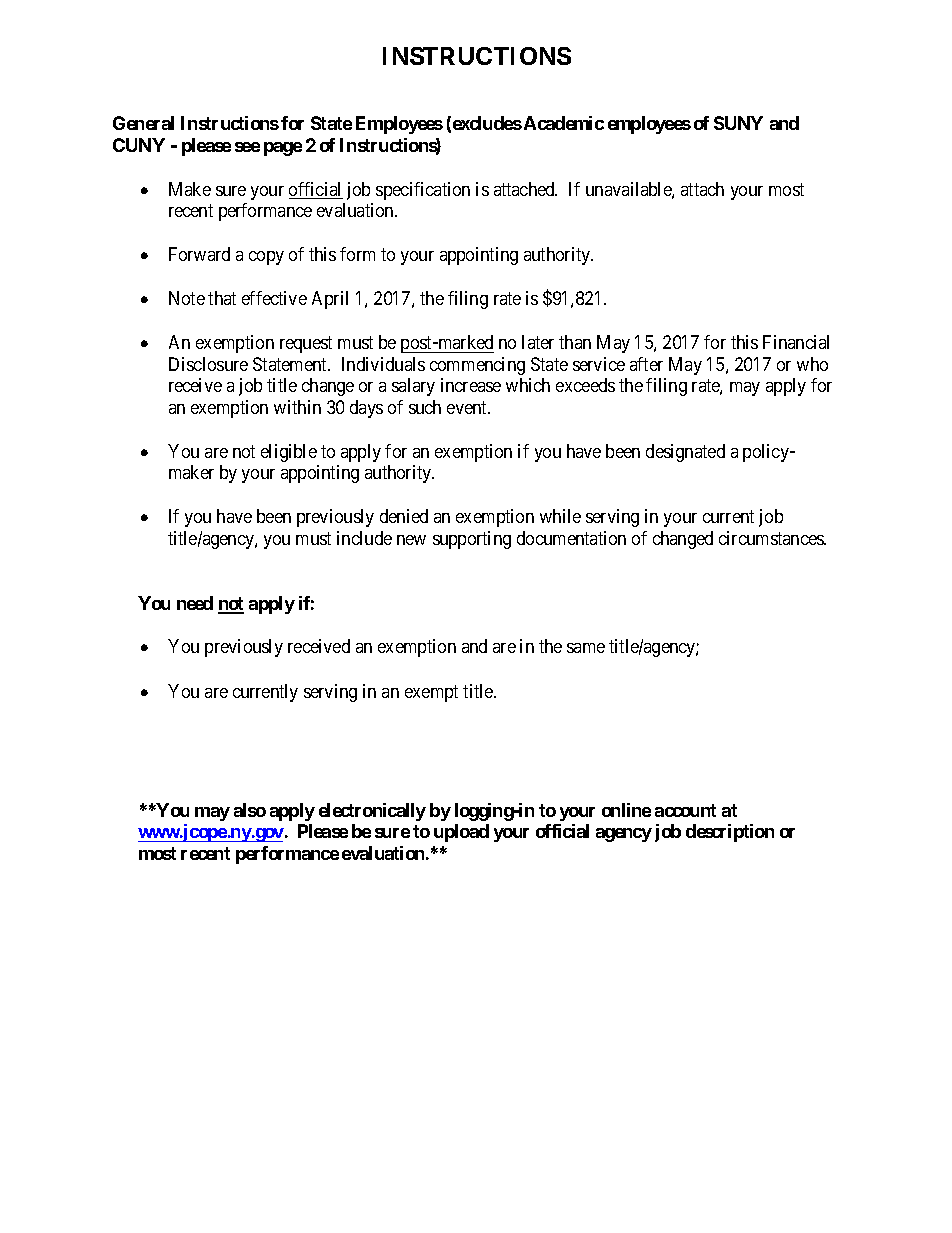  What do you see at coordinates (247, 147) in the screenshot?
I see `see` at bounding box center [247, 147].
